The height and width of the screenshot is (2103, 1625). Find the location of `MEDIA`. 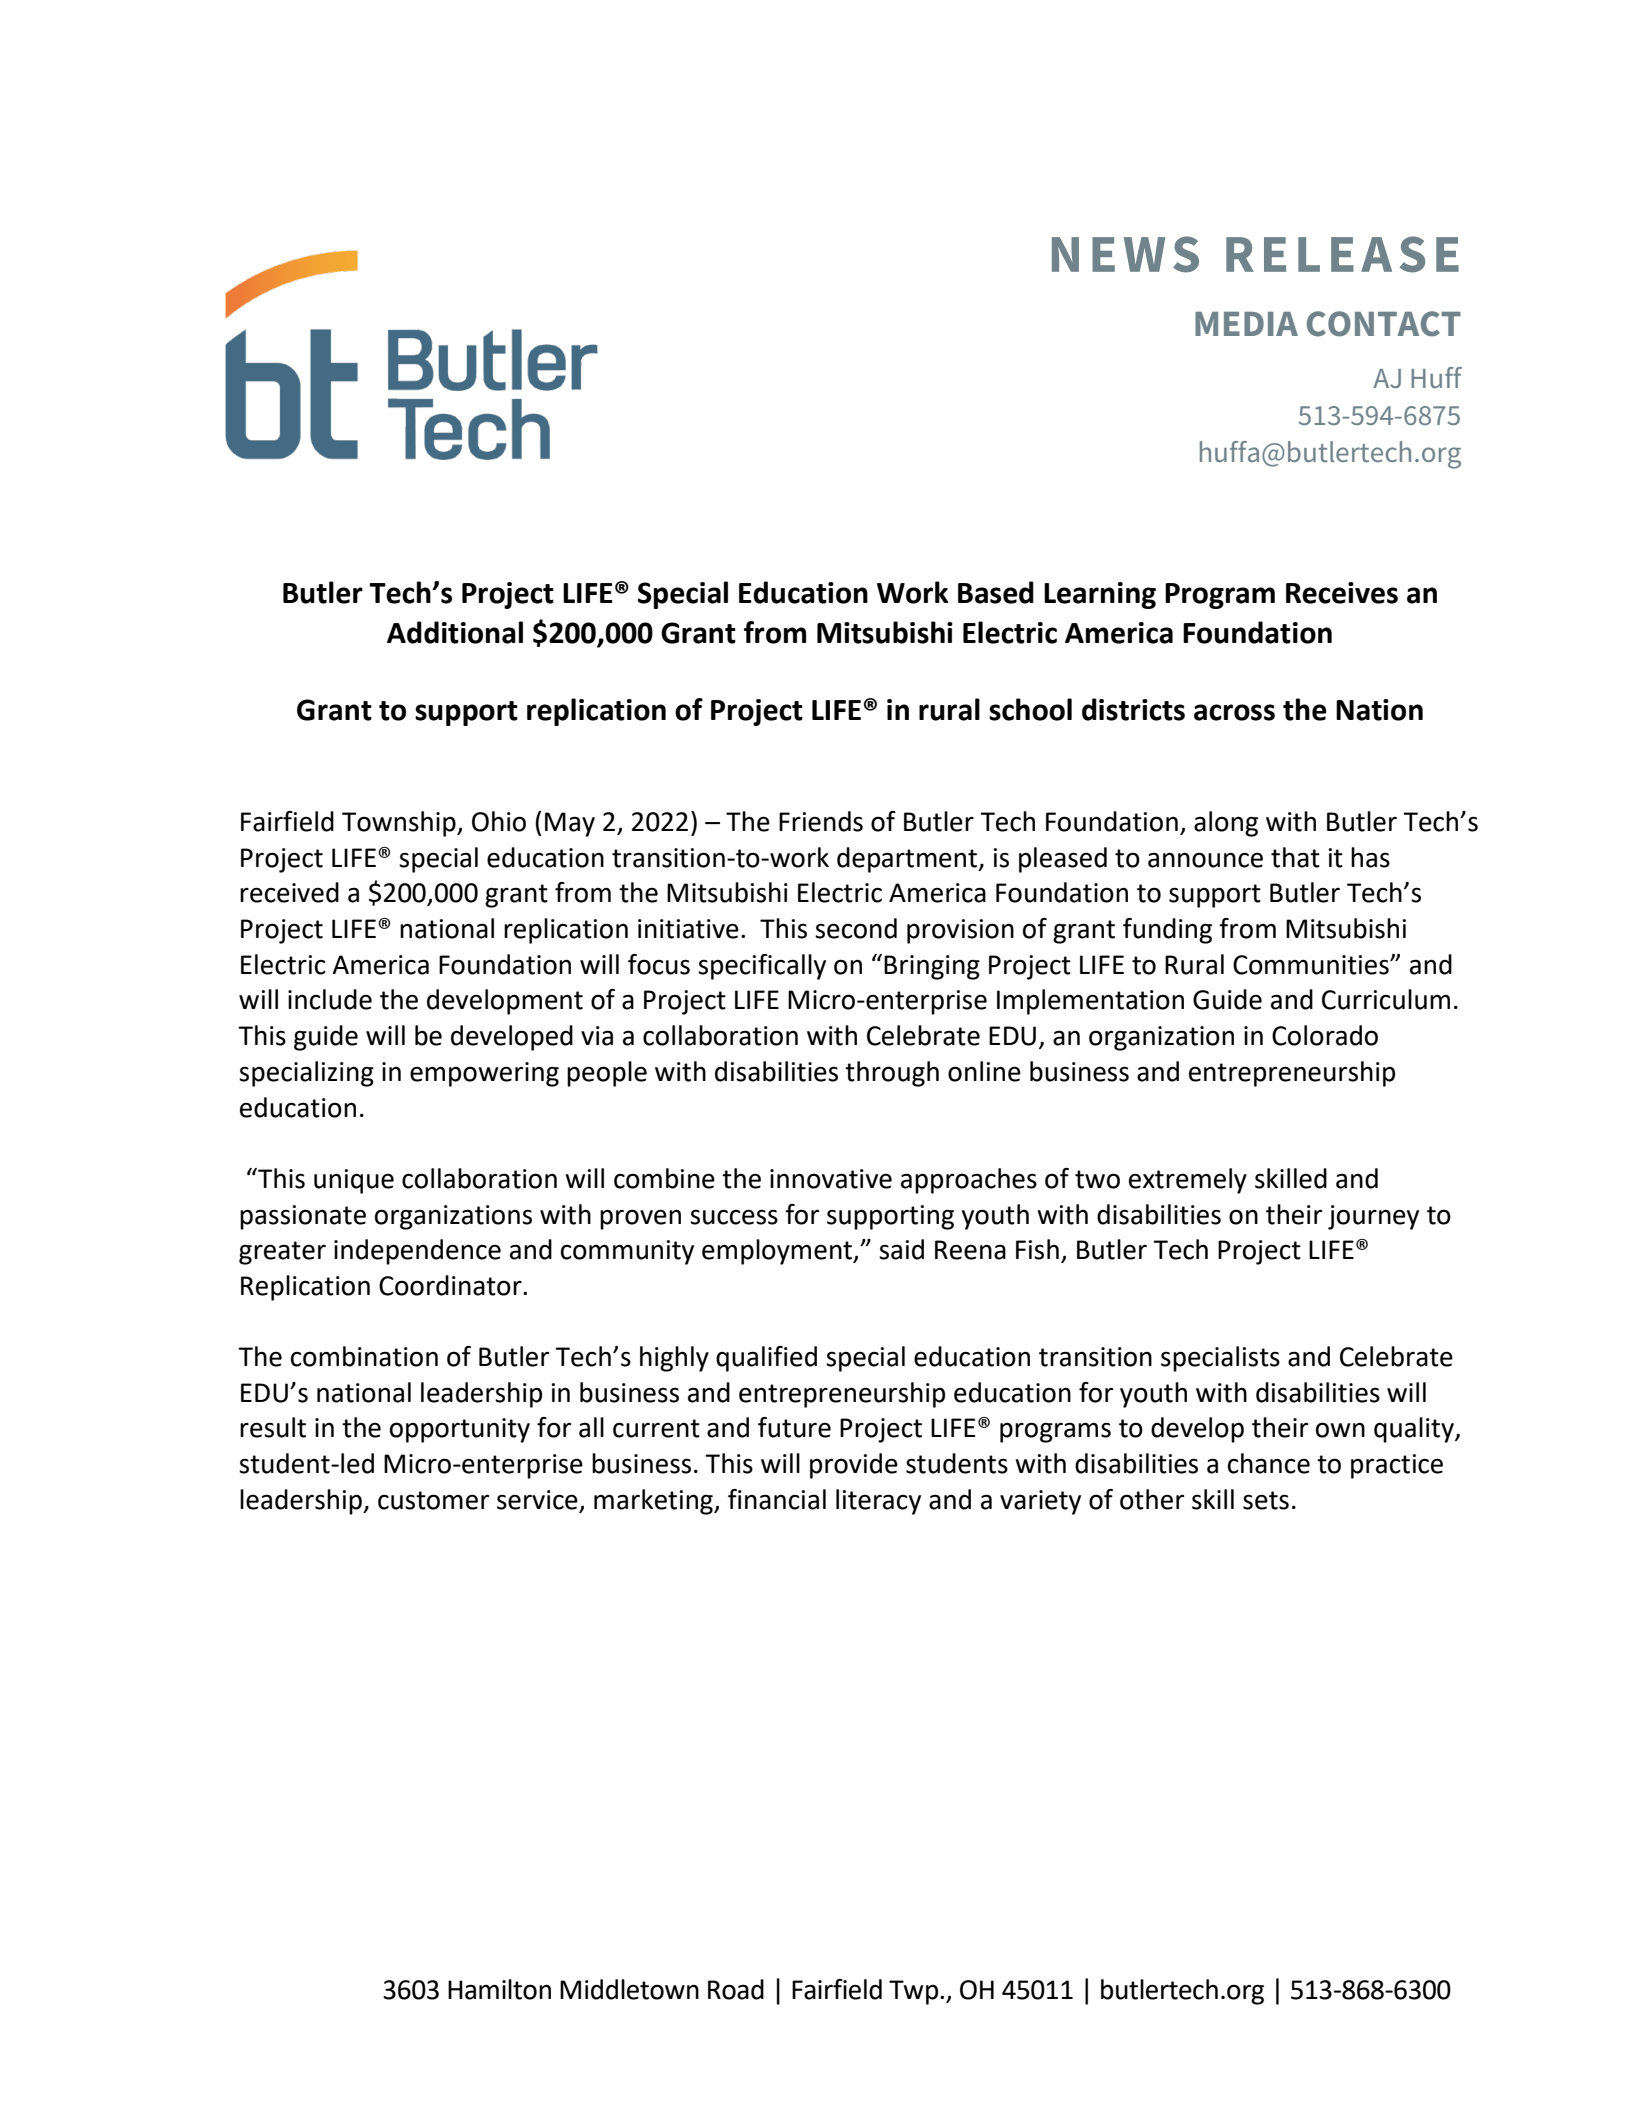

MEDIA is located at coordinates (1246, 324).
